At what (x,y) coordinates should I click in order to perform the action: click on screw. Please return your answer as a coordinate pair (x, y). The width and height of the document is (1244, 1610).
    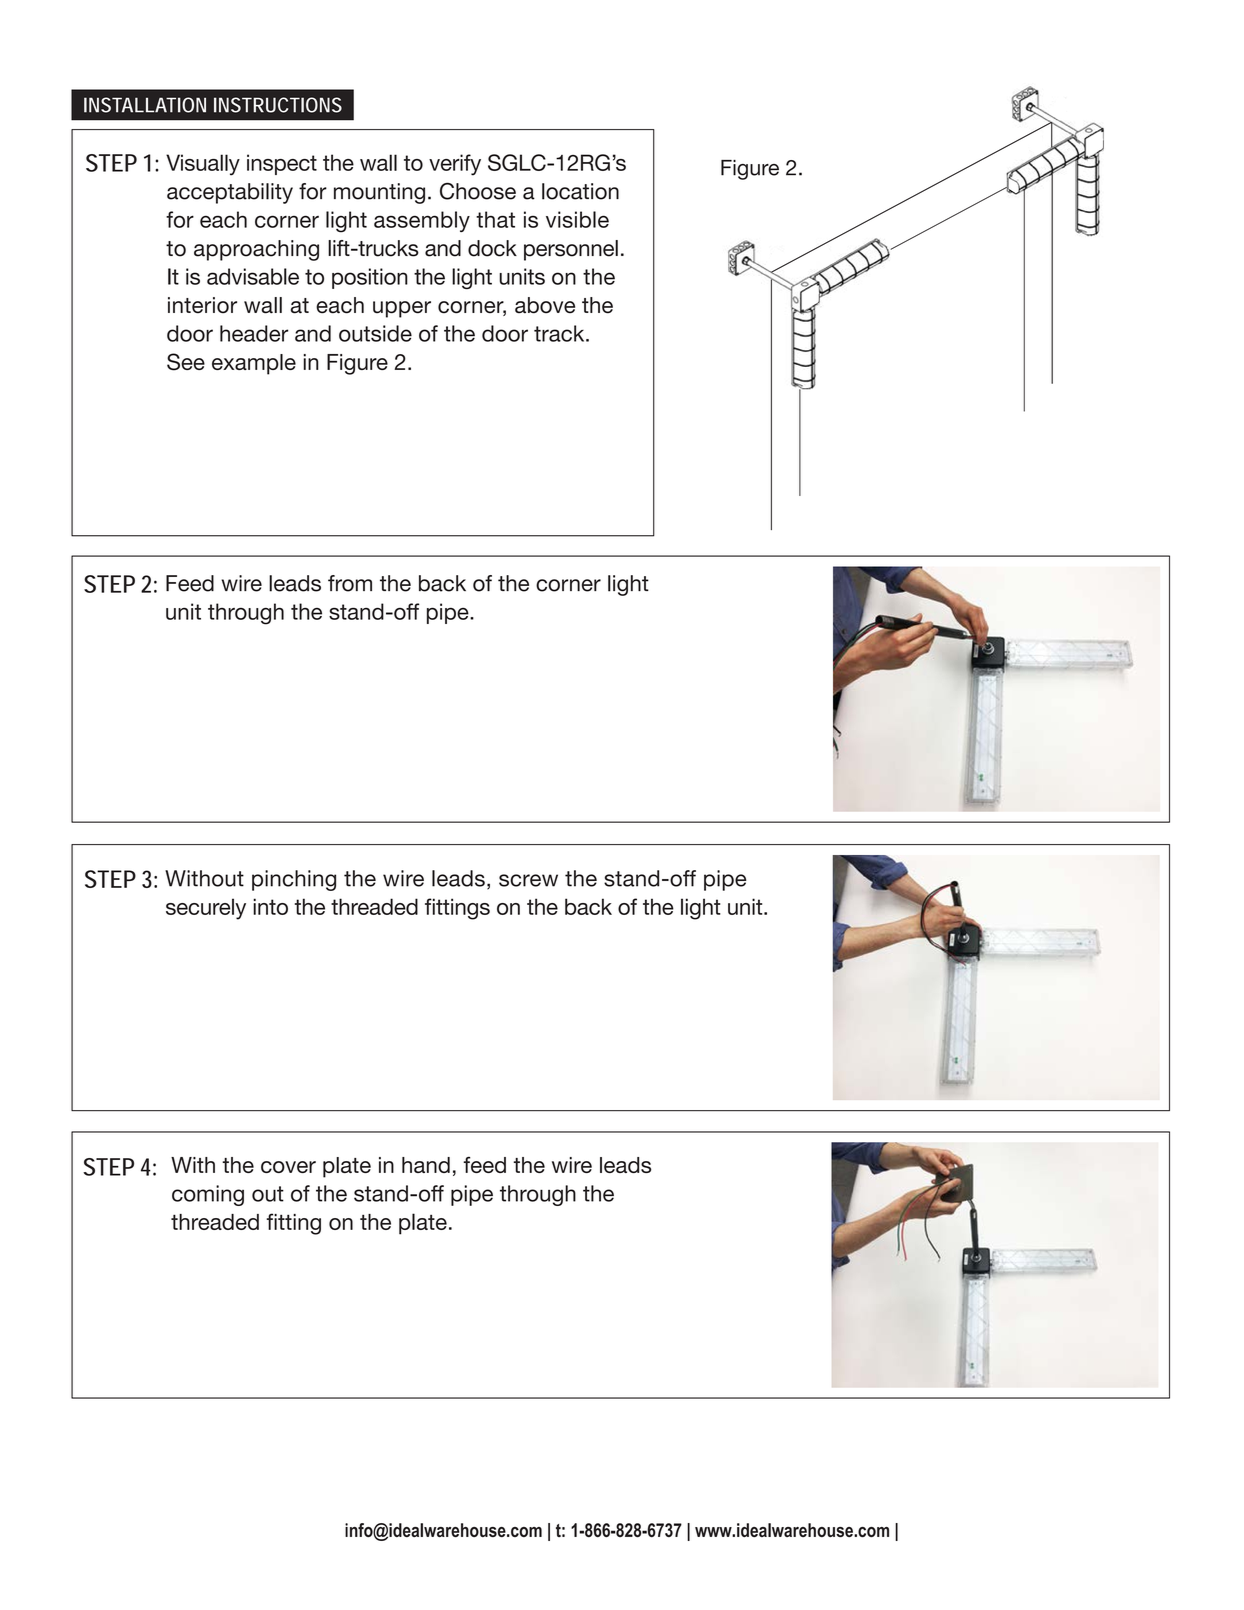
    Looking at the image, I should click on (528, 880).
